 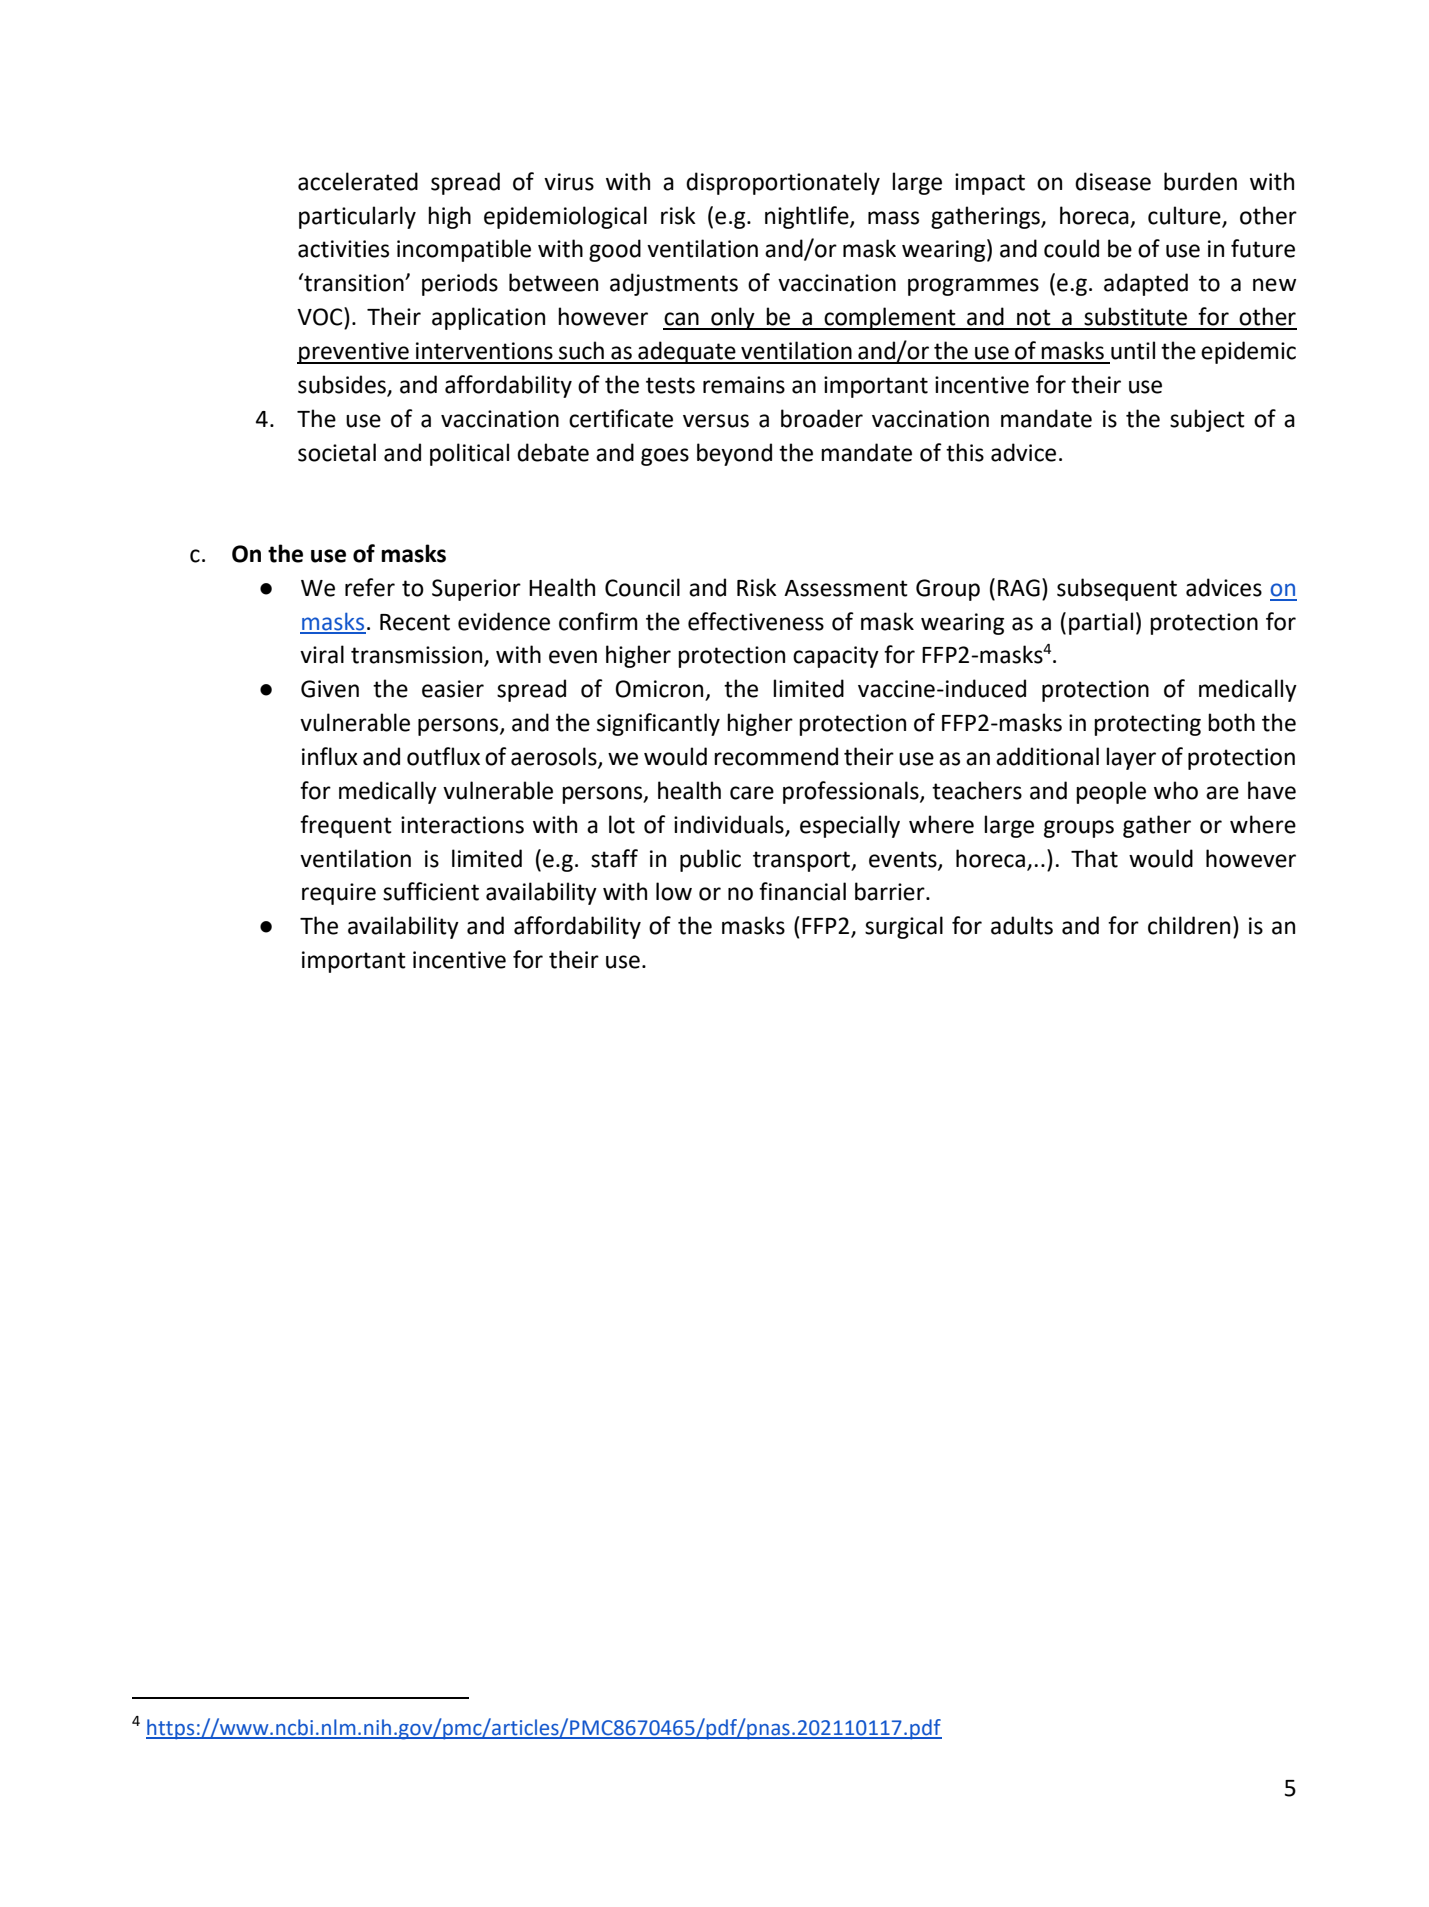 I want to click on nightlife, so click(x=808, y=217).
